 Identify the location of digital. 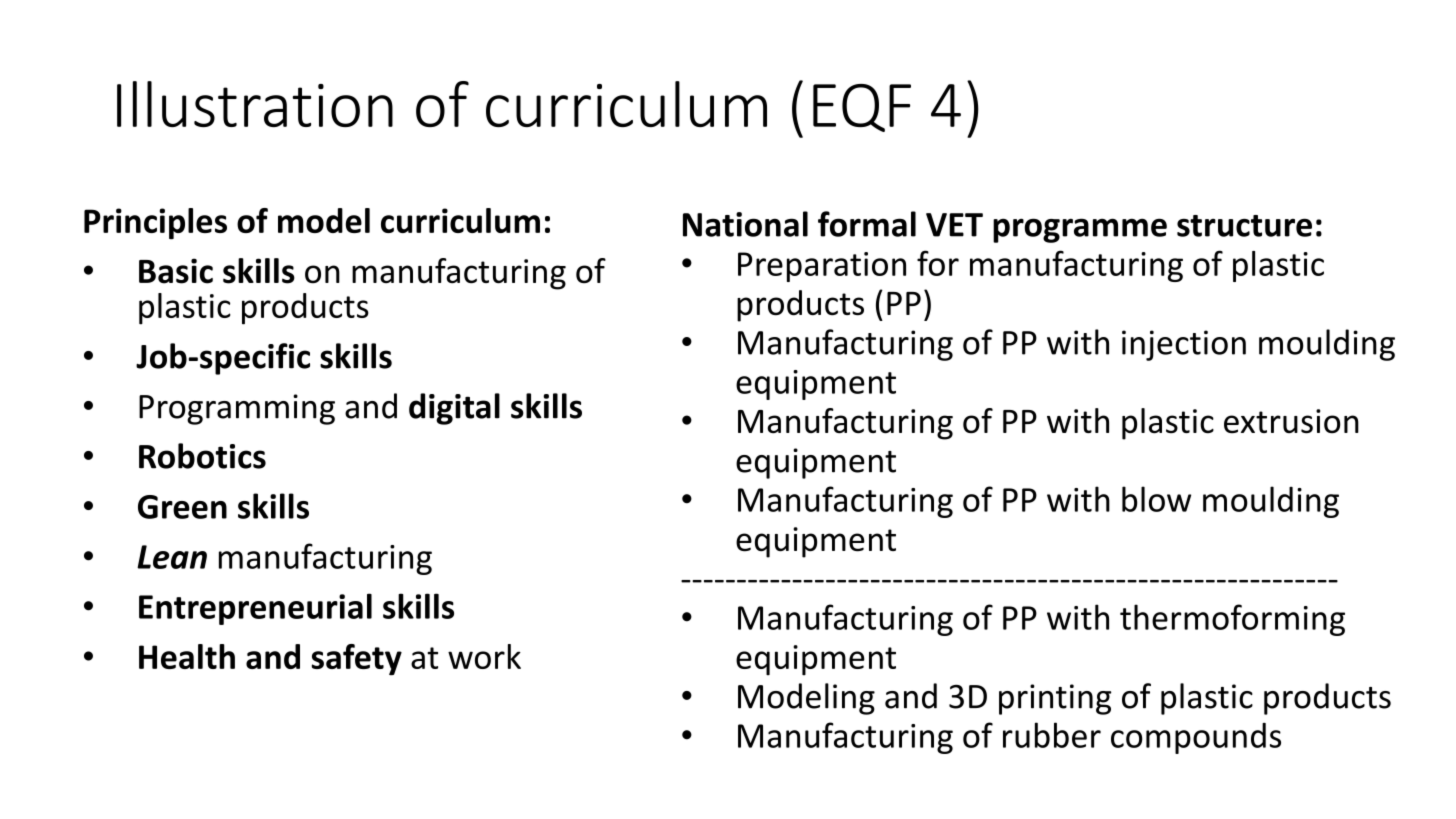
(454, 409).
